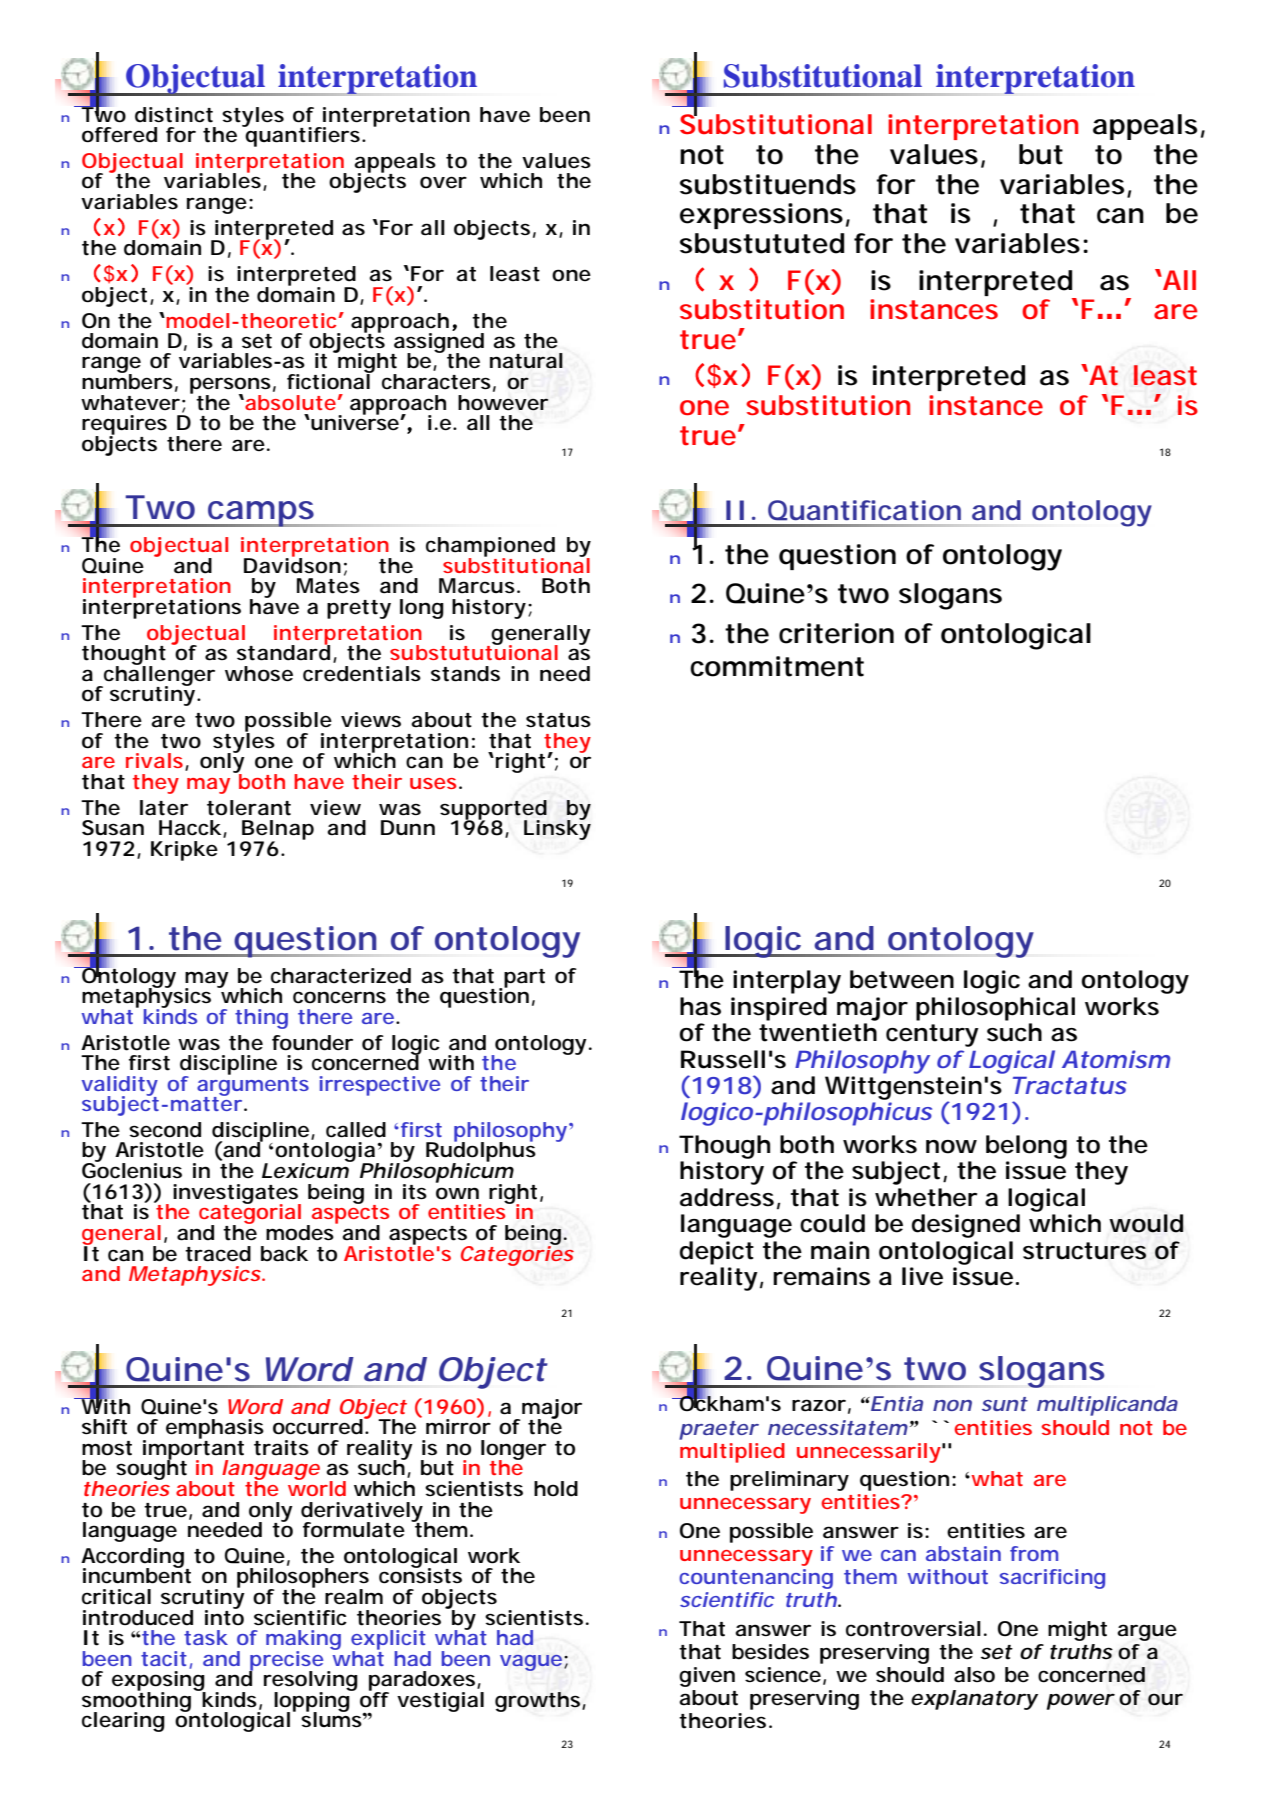 This page has width=1272, height=1800. What do you see at coordinates (761, 216) in the page?
I see `expressions` at bounding box center [761, 216].
